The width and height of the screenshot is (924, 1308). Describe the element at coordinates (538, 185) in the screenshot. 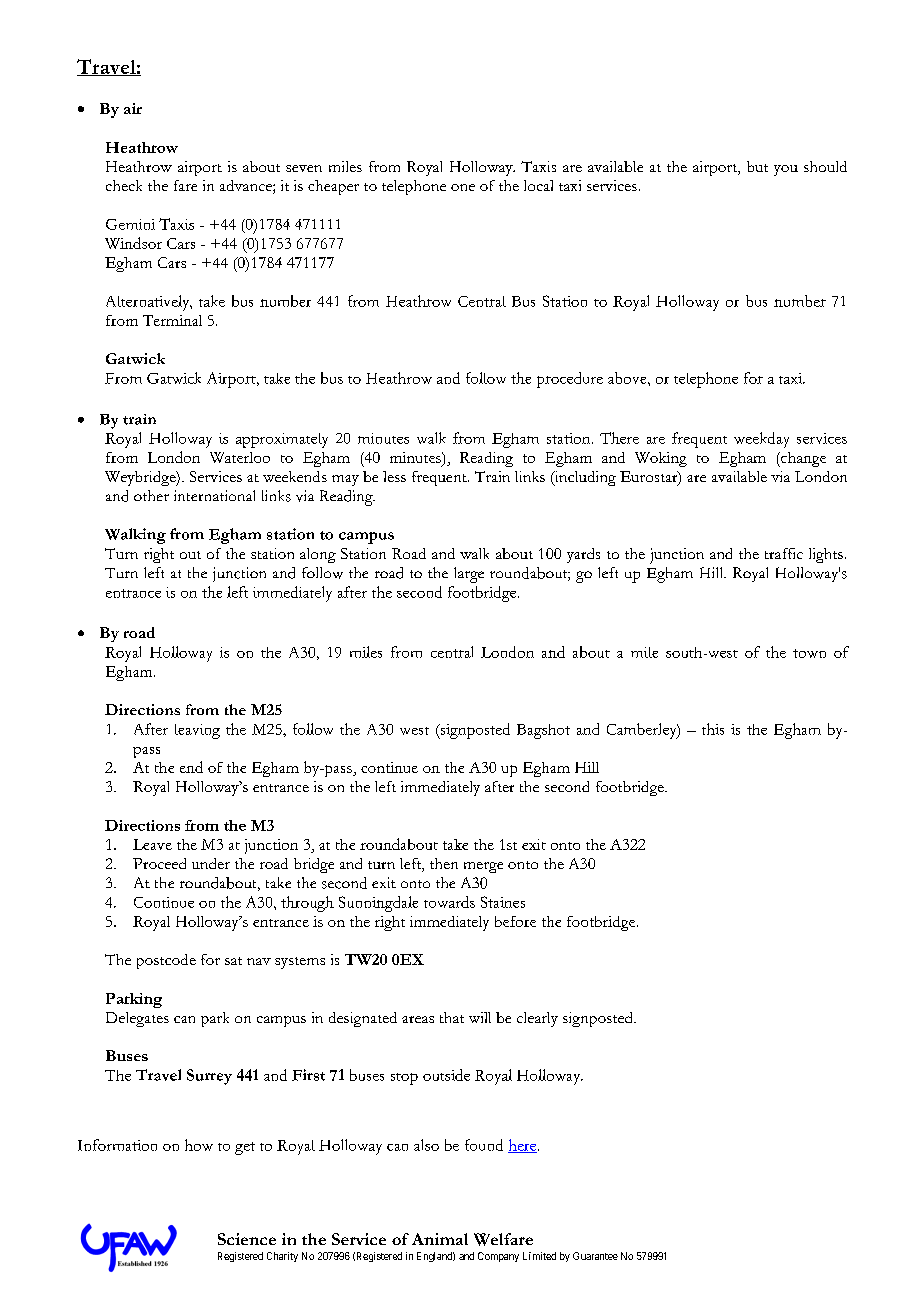

I see `local` at that location.
